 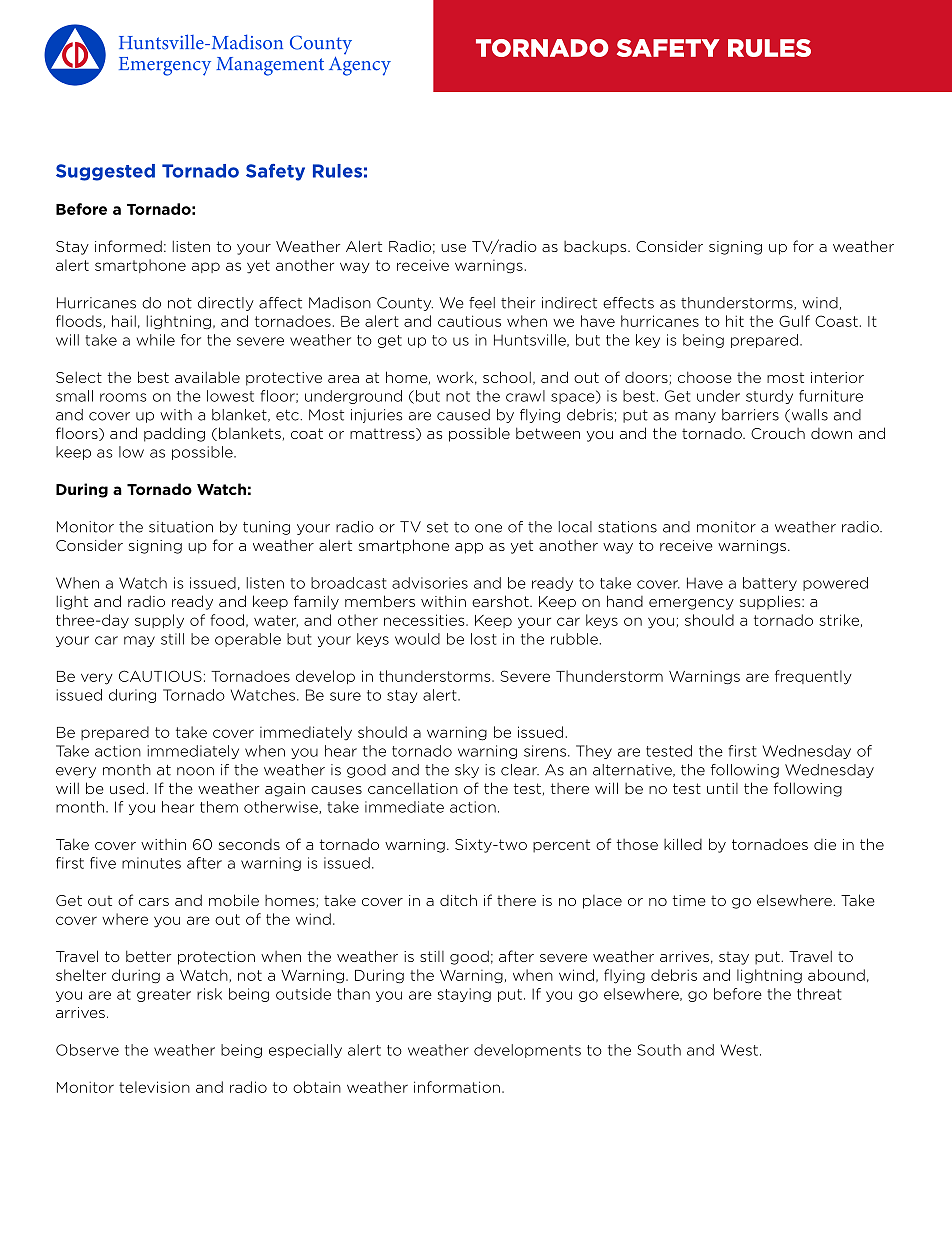 What do you see at coordinates (174, 434) in the screenshot?
I see `padding` at bounding box center [174, 434].
